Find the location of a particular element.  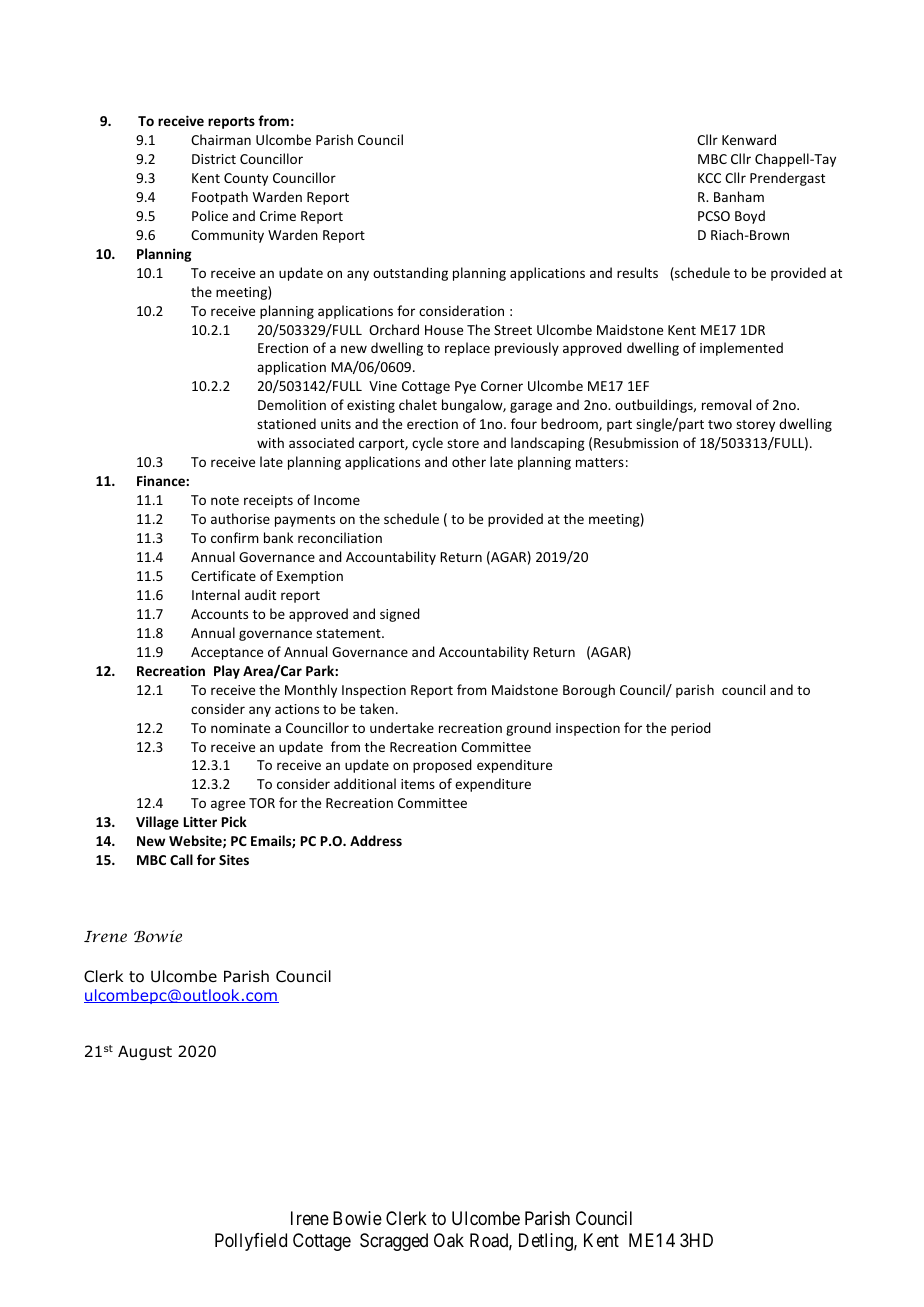

District is located at coordinates (214, 159).
